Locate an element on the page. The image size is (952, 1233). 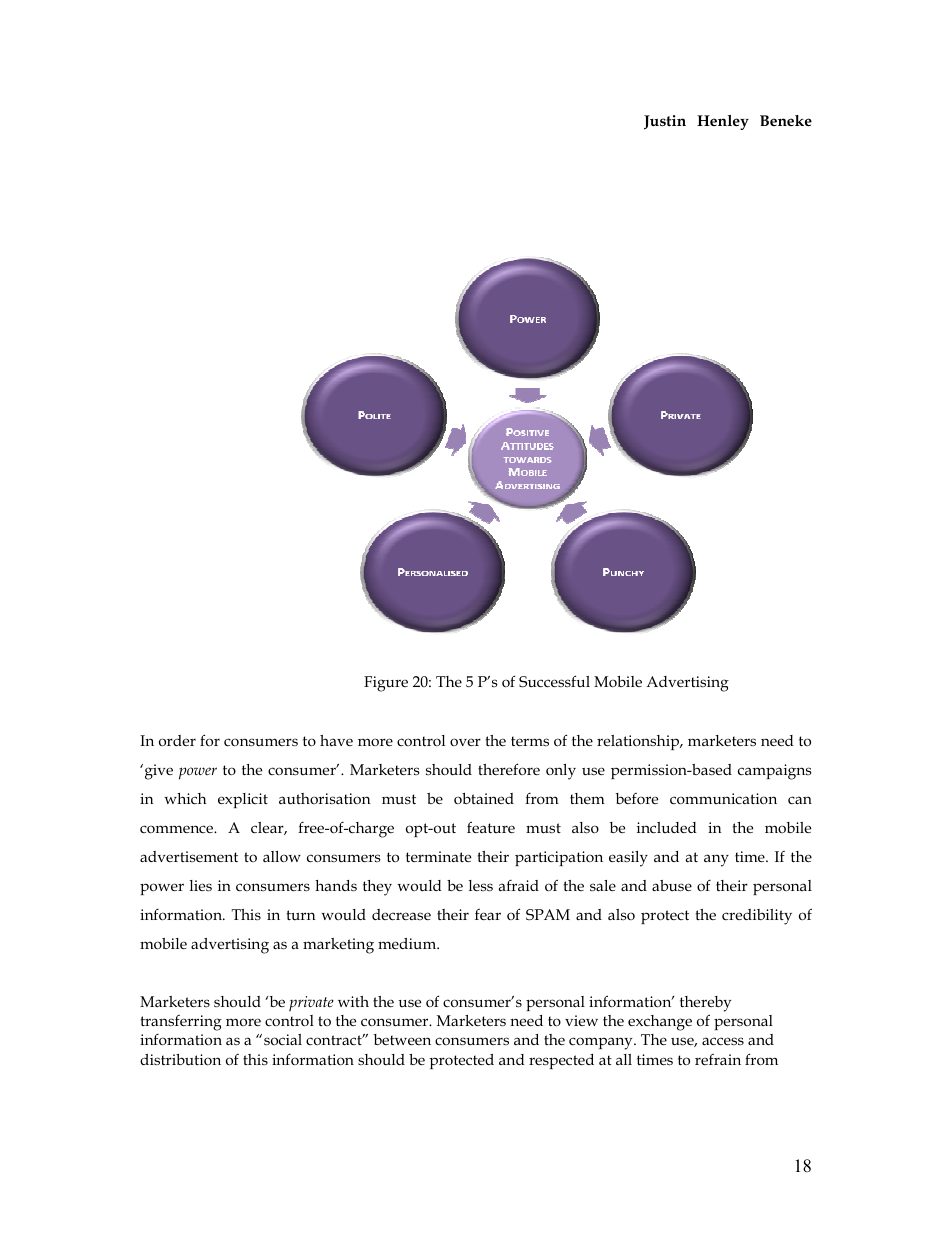
access is located at coordinates (723, 1041).
